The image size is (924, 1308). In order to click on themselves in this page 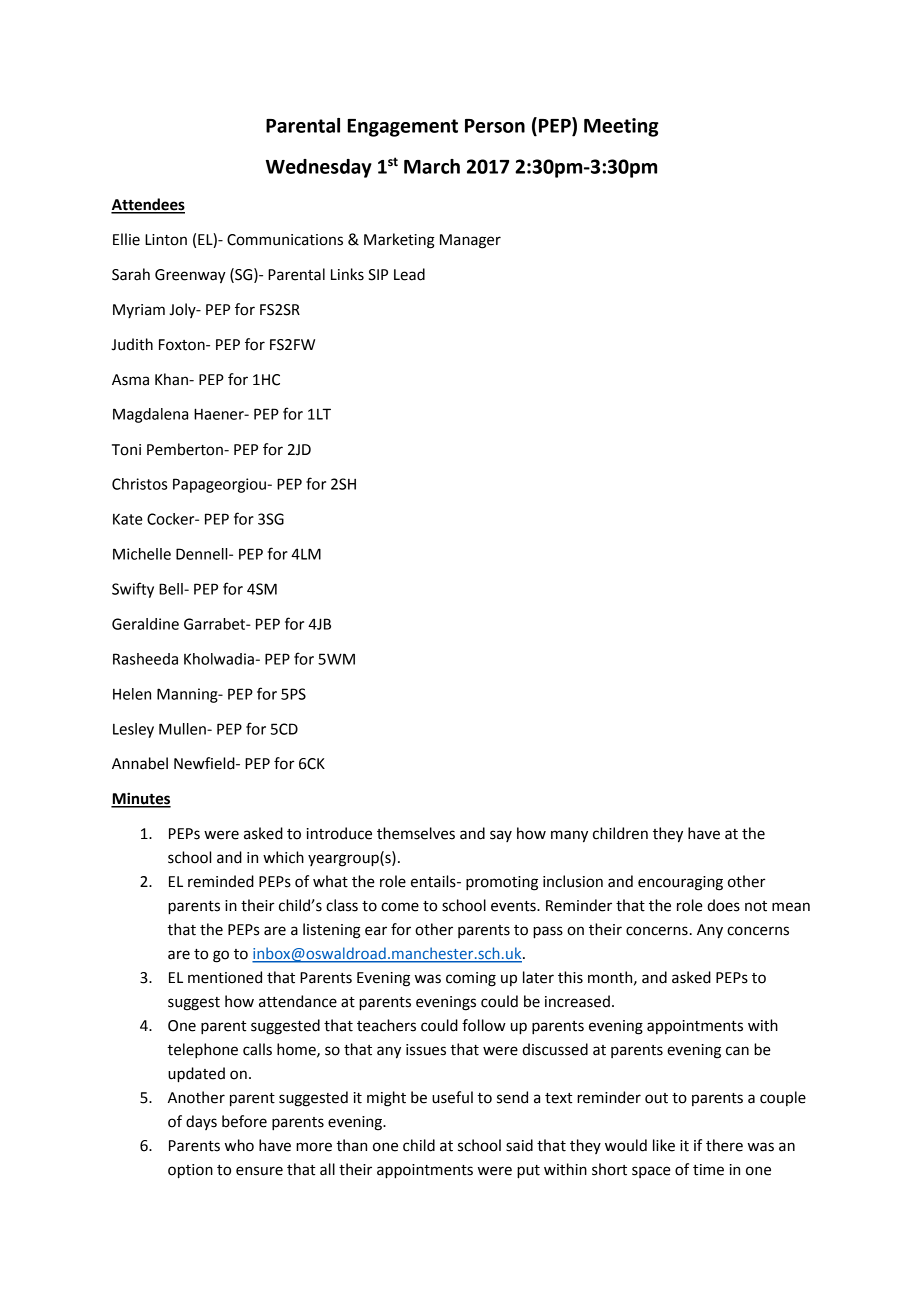, I will do `click(416, 833)`.
